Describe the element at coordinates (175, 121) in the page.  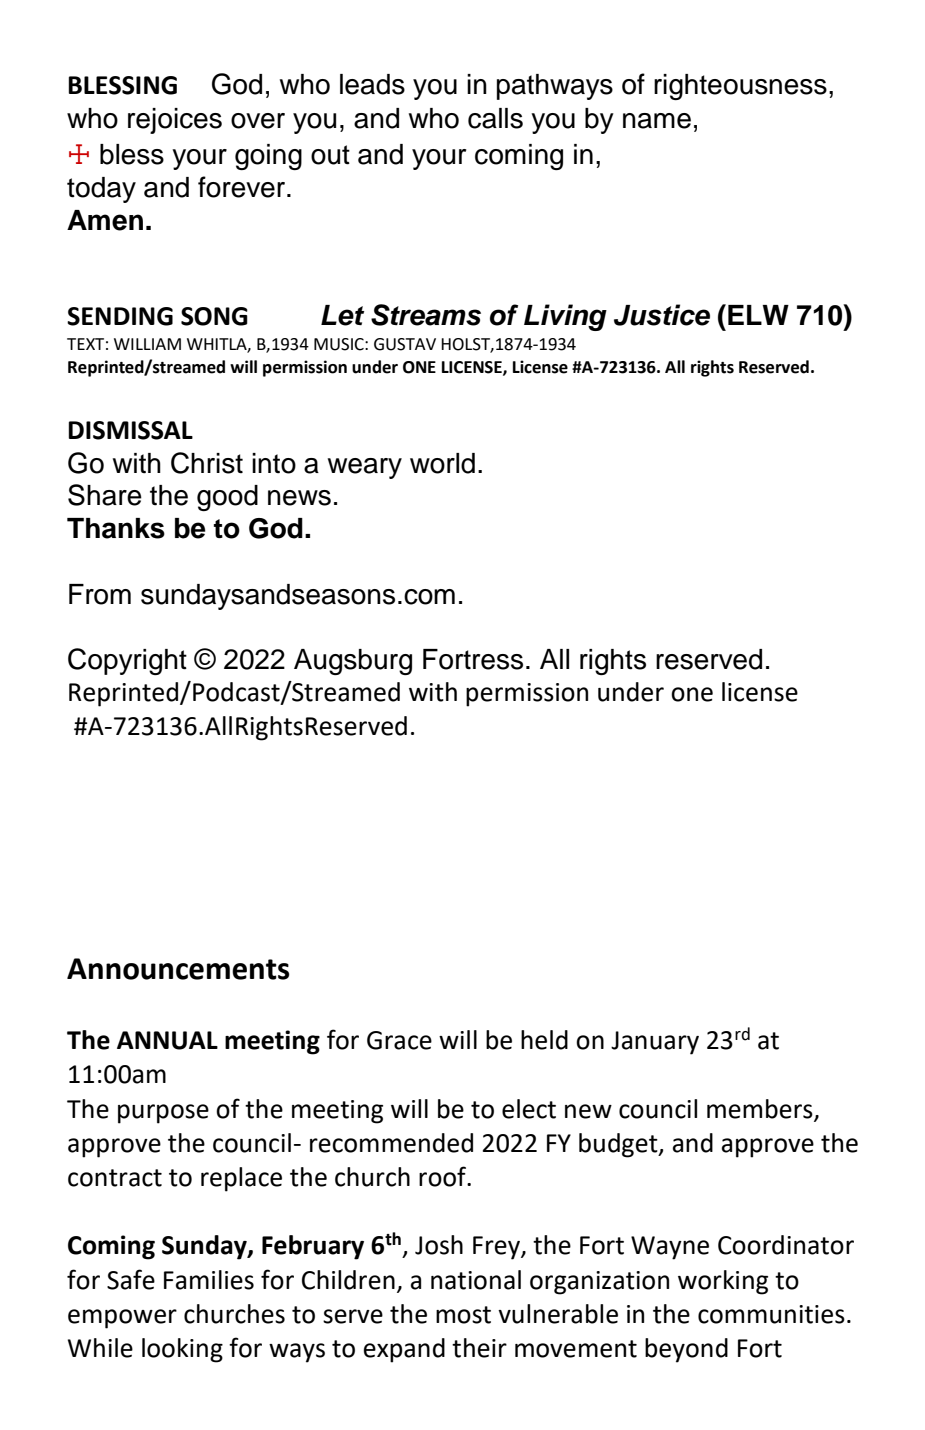
I see `rejoices` at that location.
